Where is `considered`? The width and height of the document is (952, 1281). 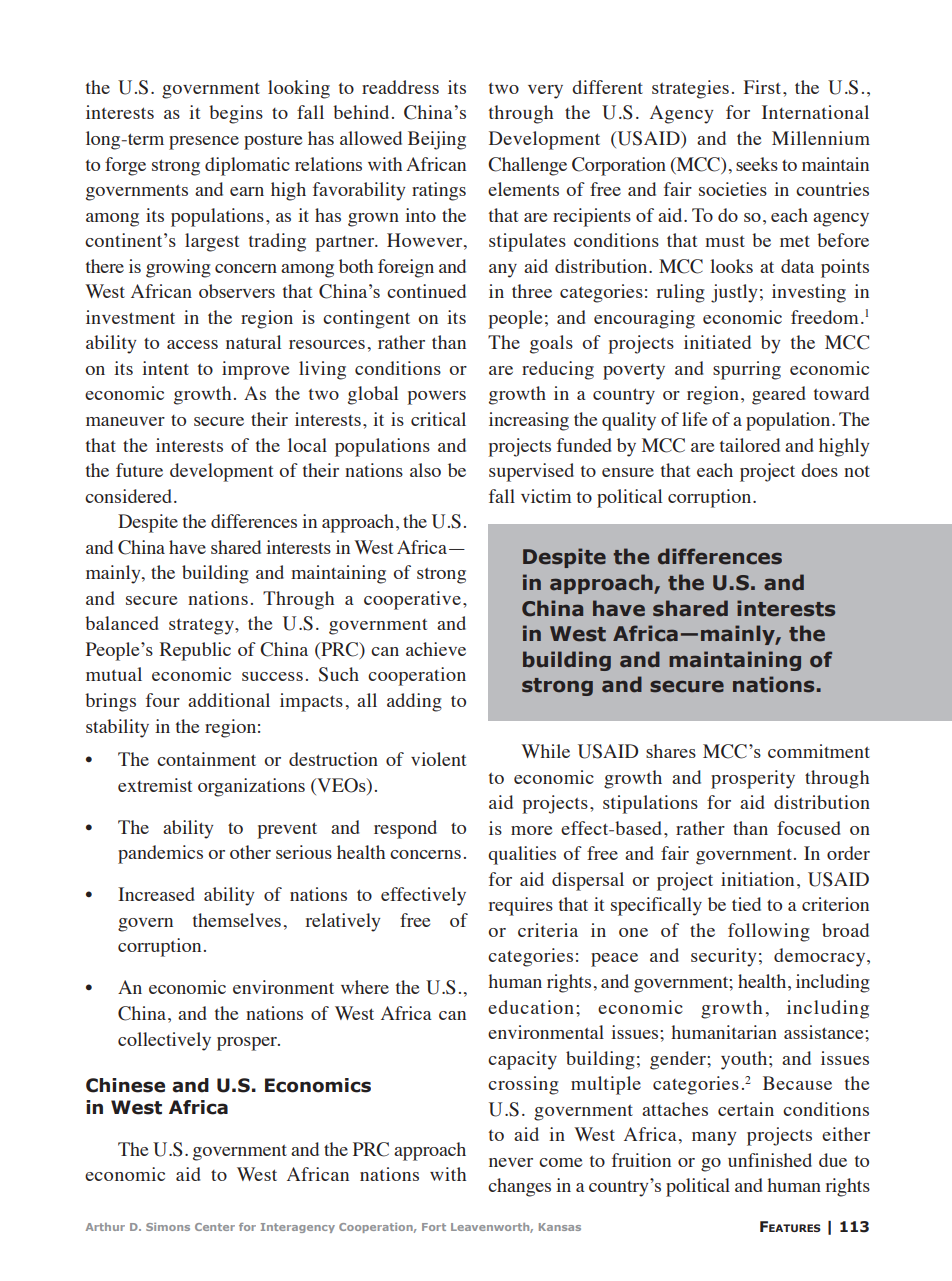 considered is located at coordinates (130, 496).
